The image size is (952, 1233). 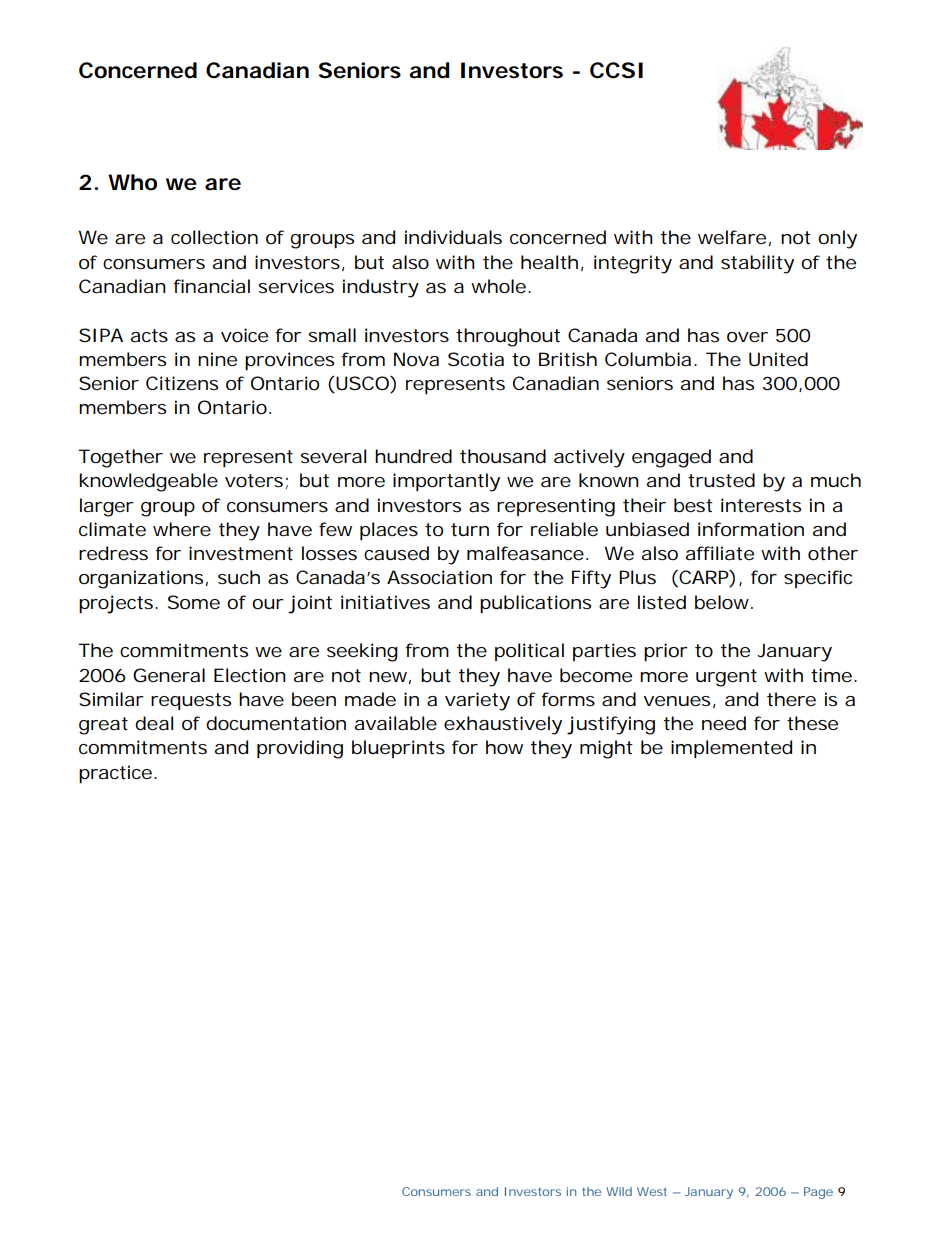 What do you see at coordinates (498, 286) in the page?
I see `whole` at bounding box center [498, 286].
